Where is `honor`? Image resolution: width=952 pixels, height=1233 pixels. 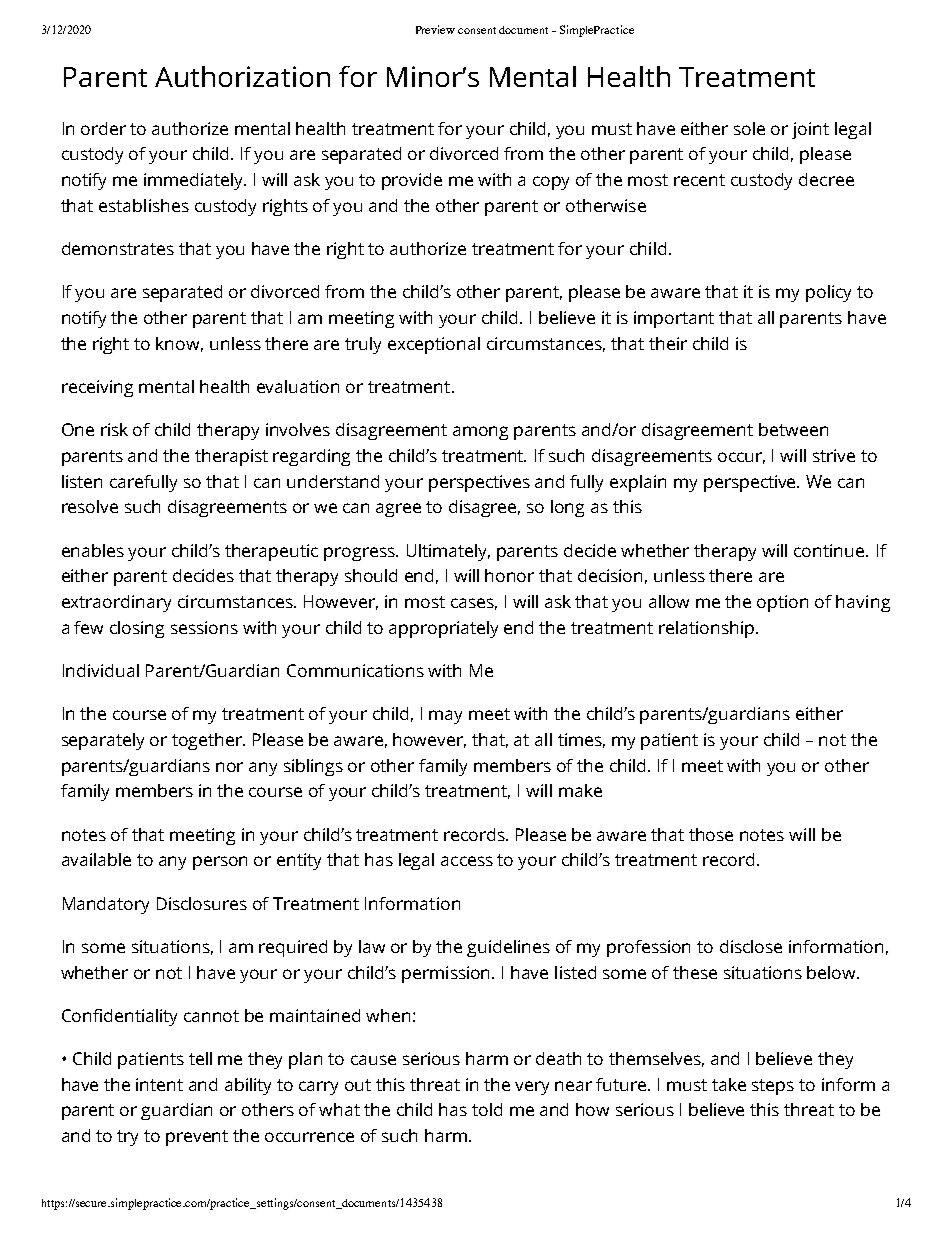
honor is located at coordinates (509, 575).
